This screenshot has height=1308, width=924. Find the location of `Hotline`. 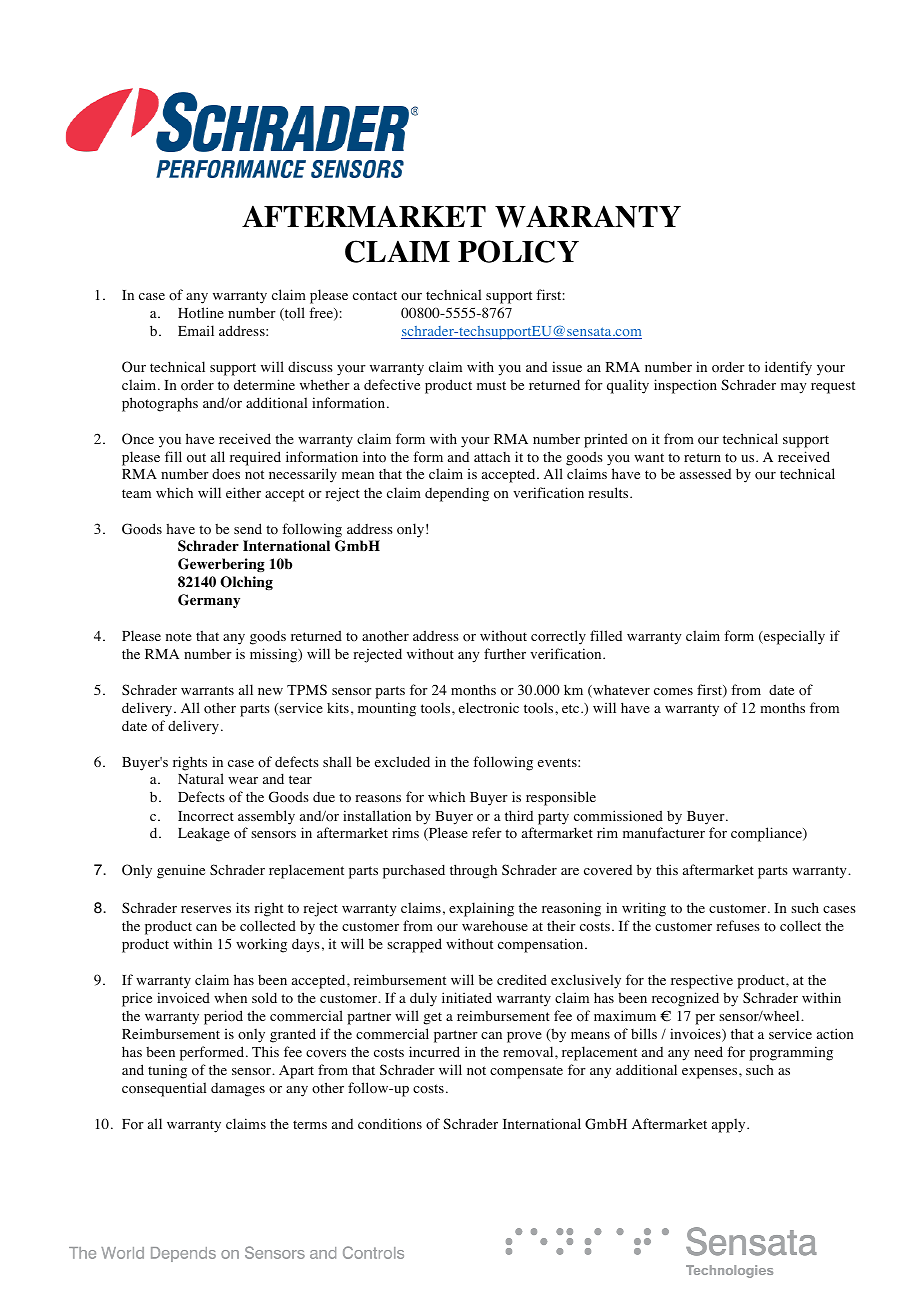

Hotline is located at coordinates (201, 313).
